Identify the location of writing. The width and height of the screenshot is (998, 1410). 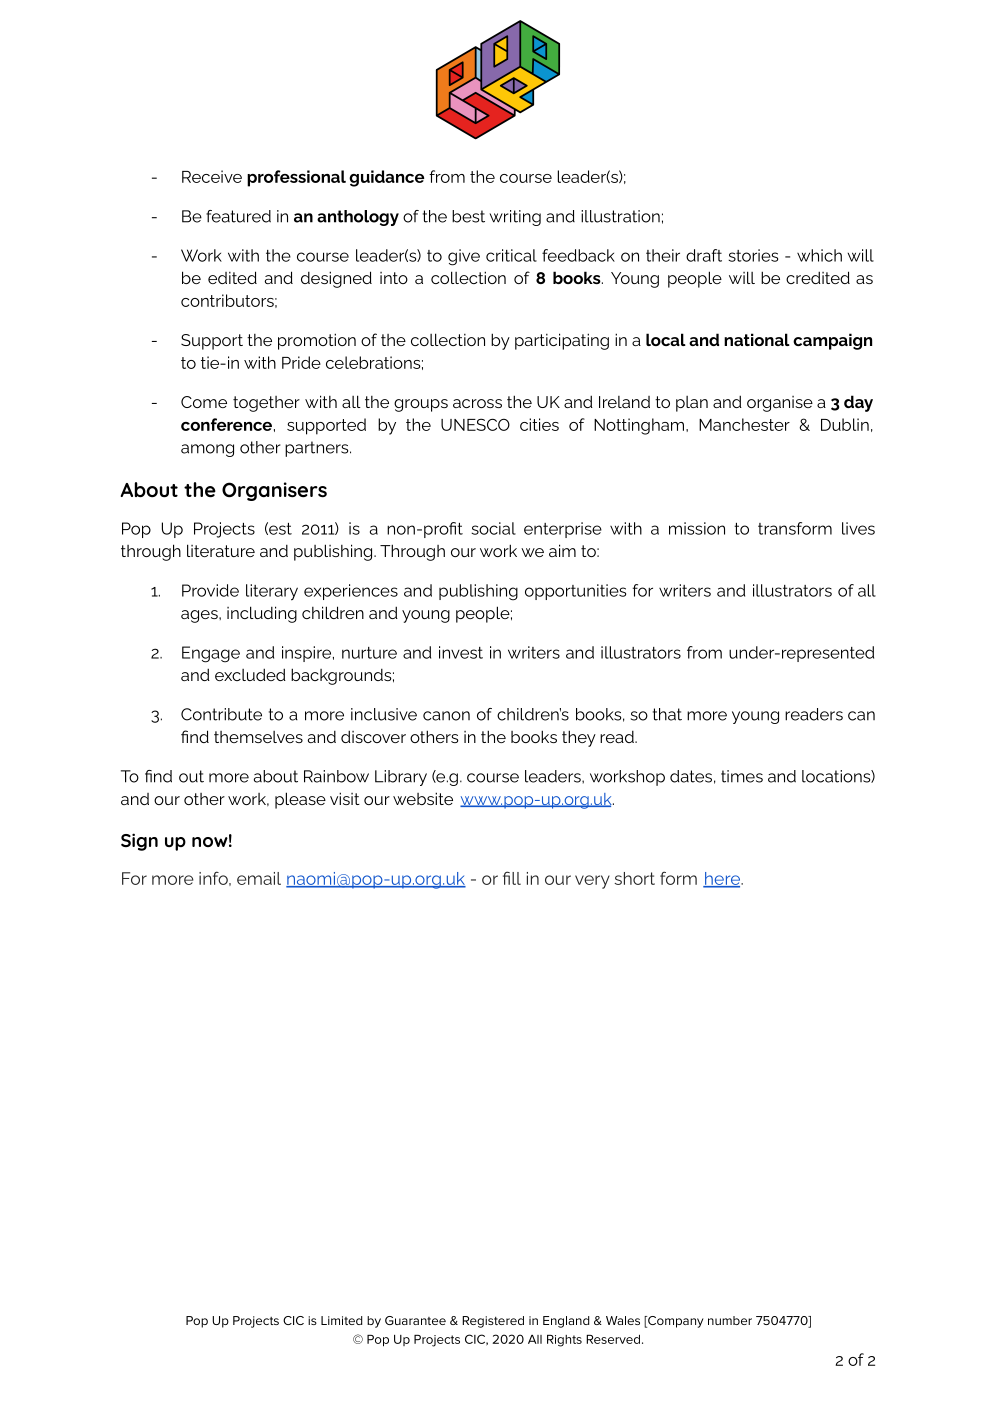
(515, 218).
